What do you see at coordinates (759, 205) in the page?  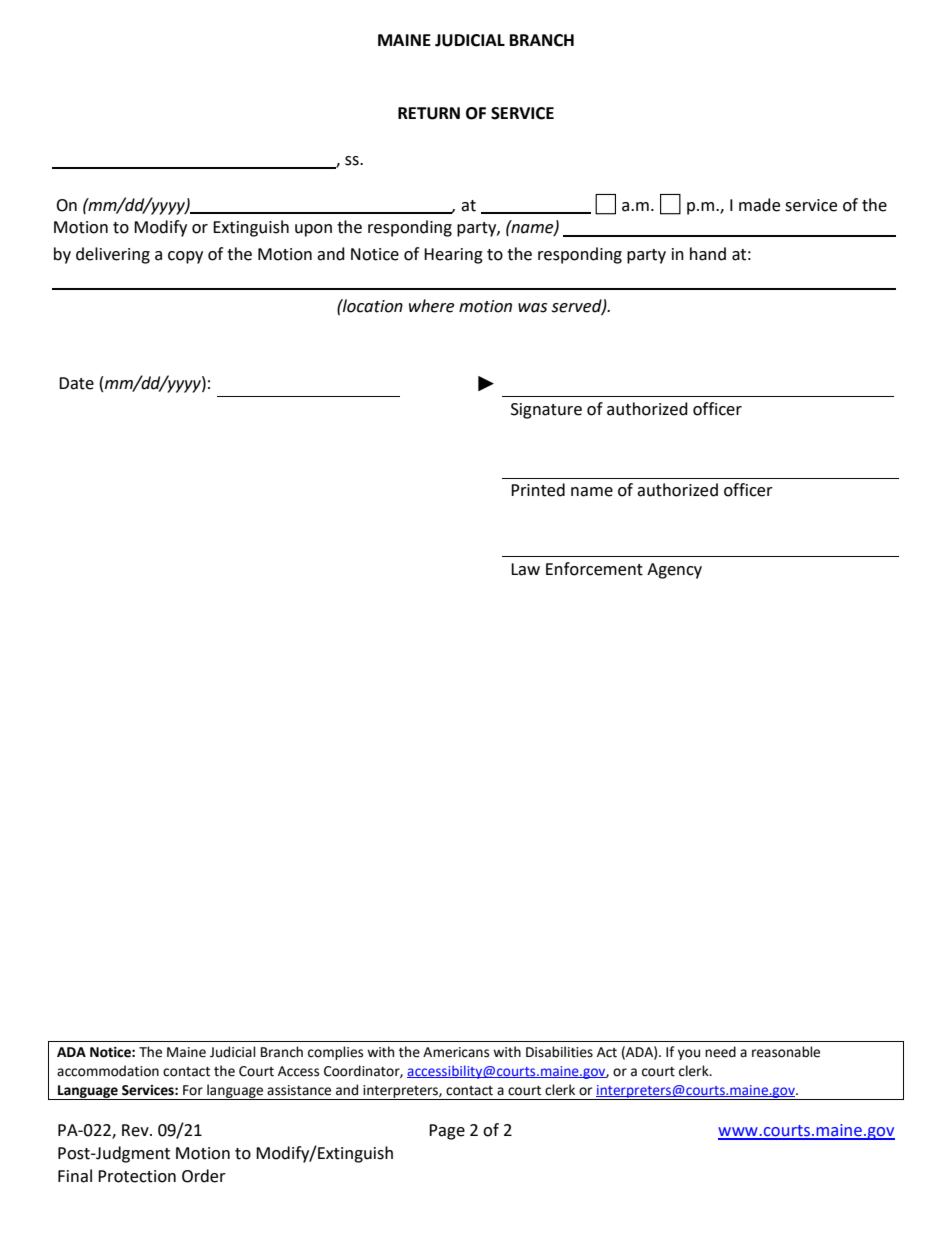 I see `made` at bounding box center [759, 205].
